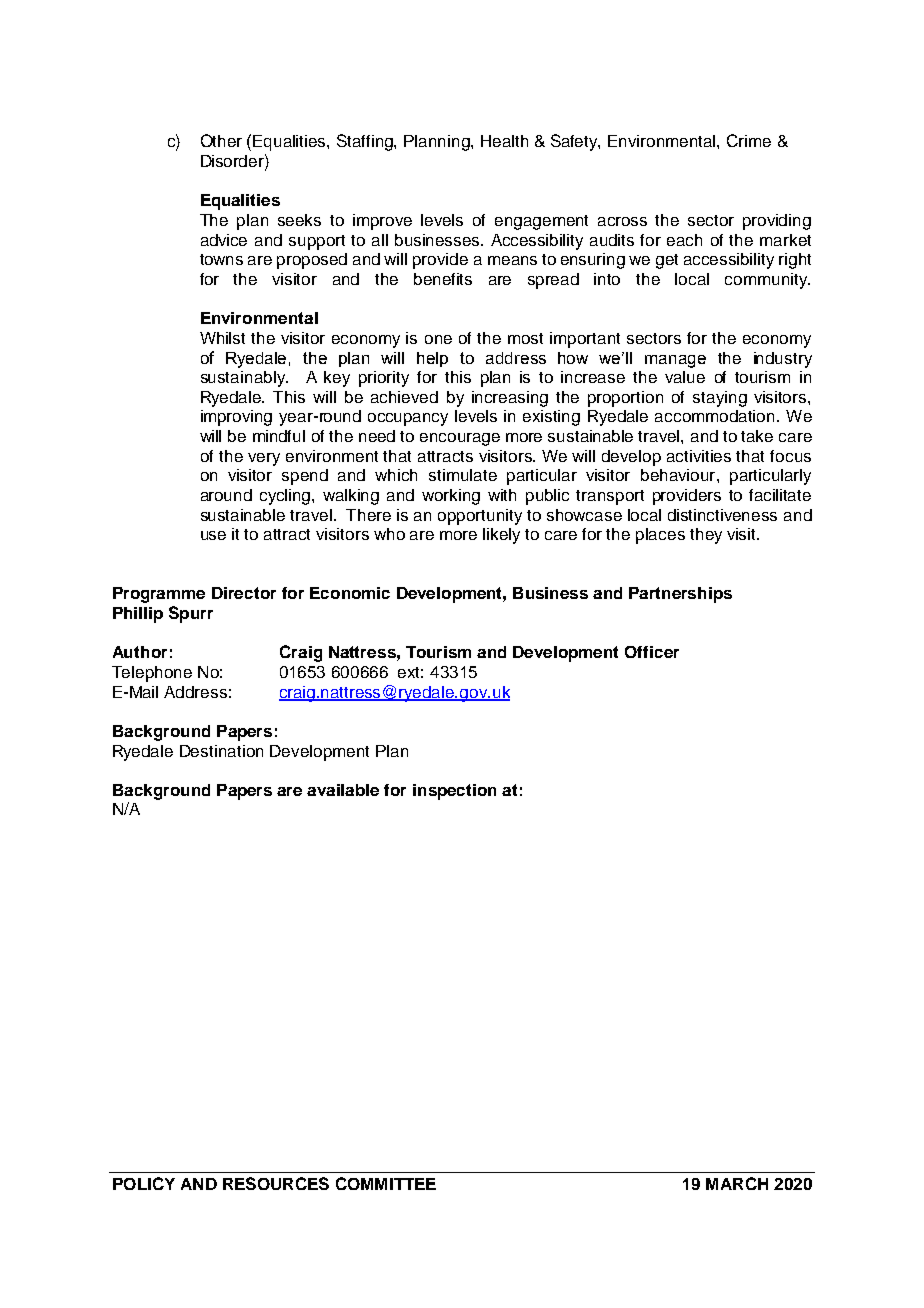 The height and width of the screenshot is (1308, 924). What do you see at coordinates (504, 141) in the screenshot?
I see `Health` at bounding box center [504, 141].
